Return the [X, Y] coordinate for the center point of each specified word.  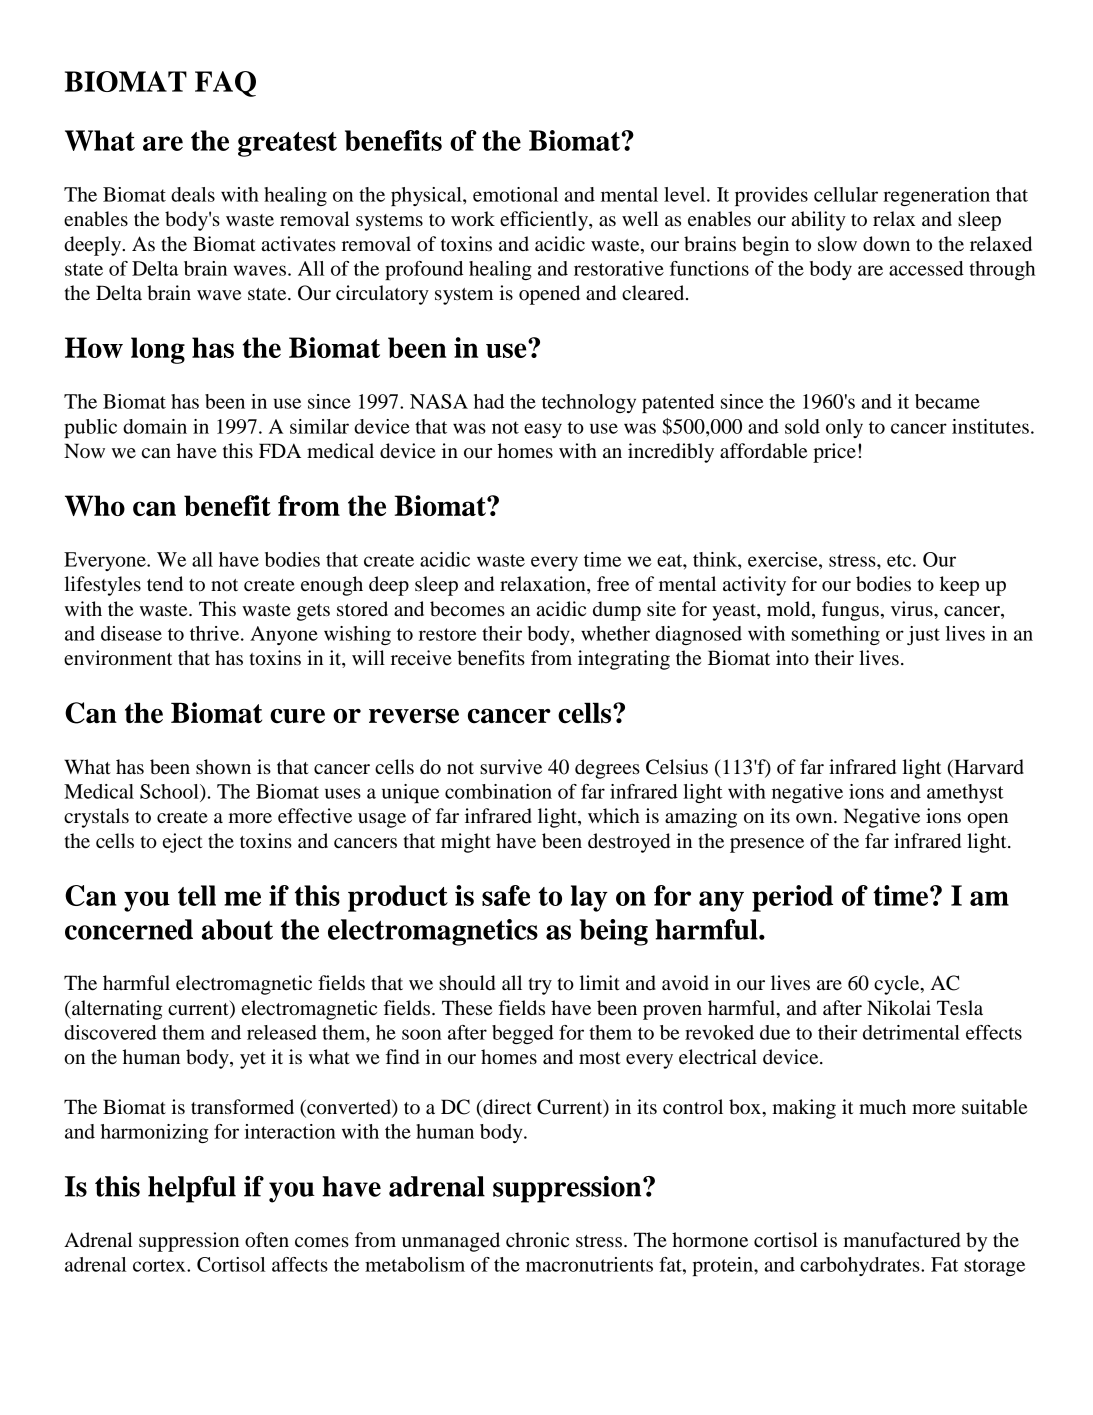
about [237, 929]
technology [589, 403]
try [540, 986]
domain [155, 426]
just [923, 635]
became [947, 401]
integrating [624, 660]
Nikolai [899, 1008]
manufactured [901, 1240]
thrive [216, 633]
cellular [846, 194]
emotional [515, 194]
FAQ [225, 84]
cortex [160, 1265]
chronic [537, 1240]
